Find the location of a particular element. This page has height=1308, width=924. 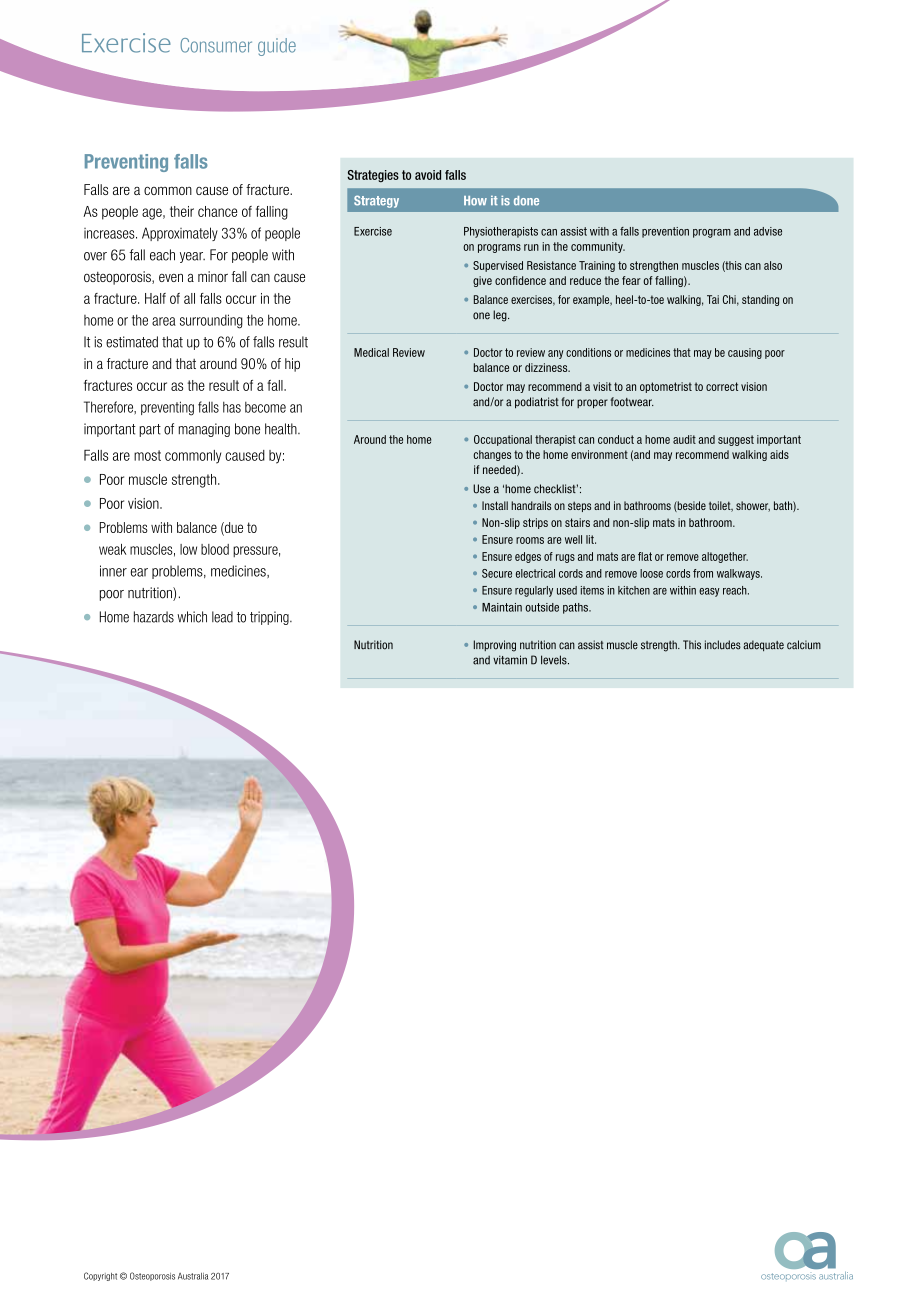

Consumer is located at coordinates (216, 45).
